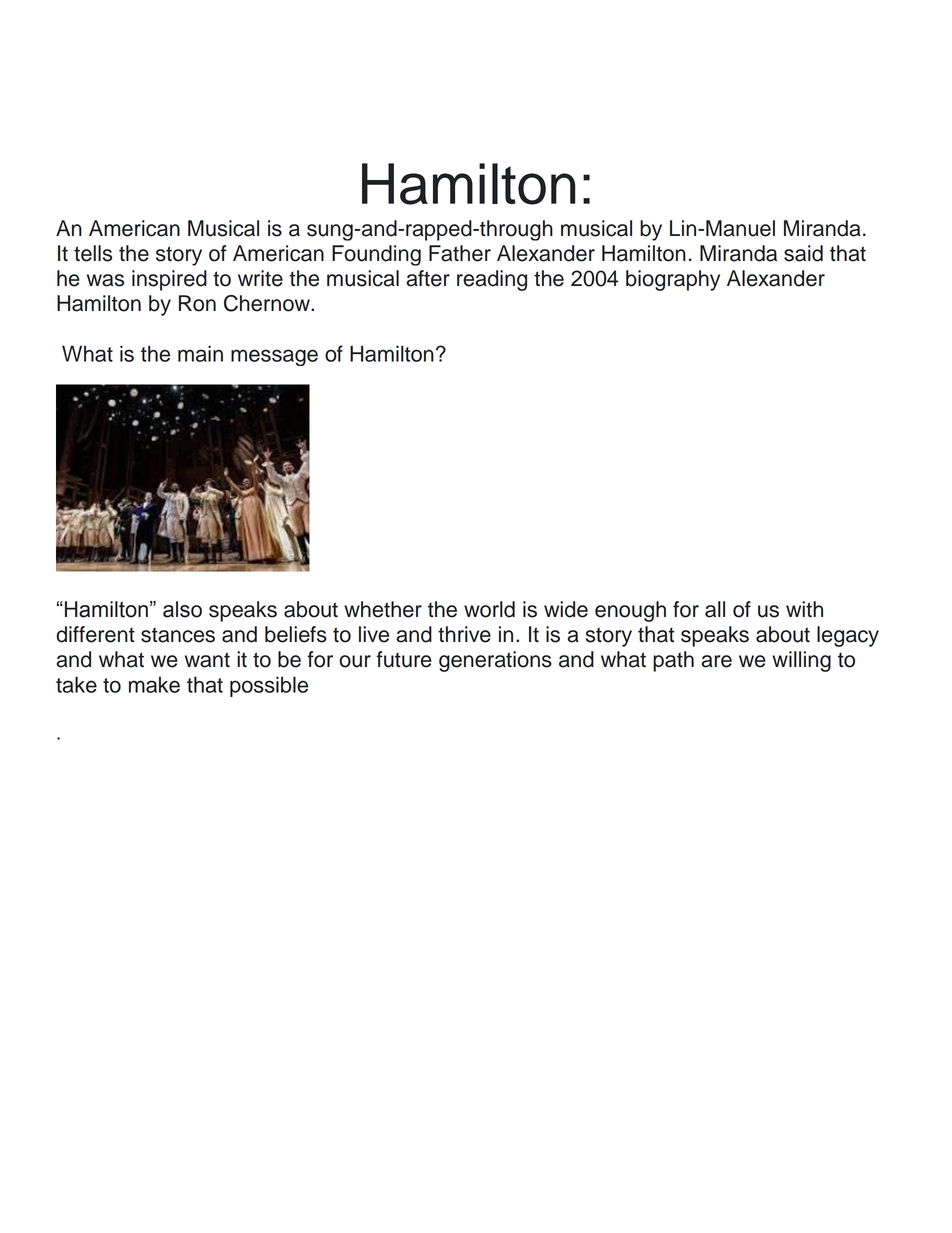 Image resolution: width=952 pixels, height=1233 pixels. Describe the element at coordinates (169, 280) in the screenshot. I see `inspired` at that location.
